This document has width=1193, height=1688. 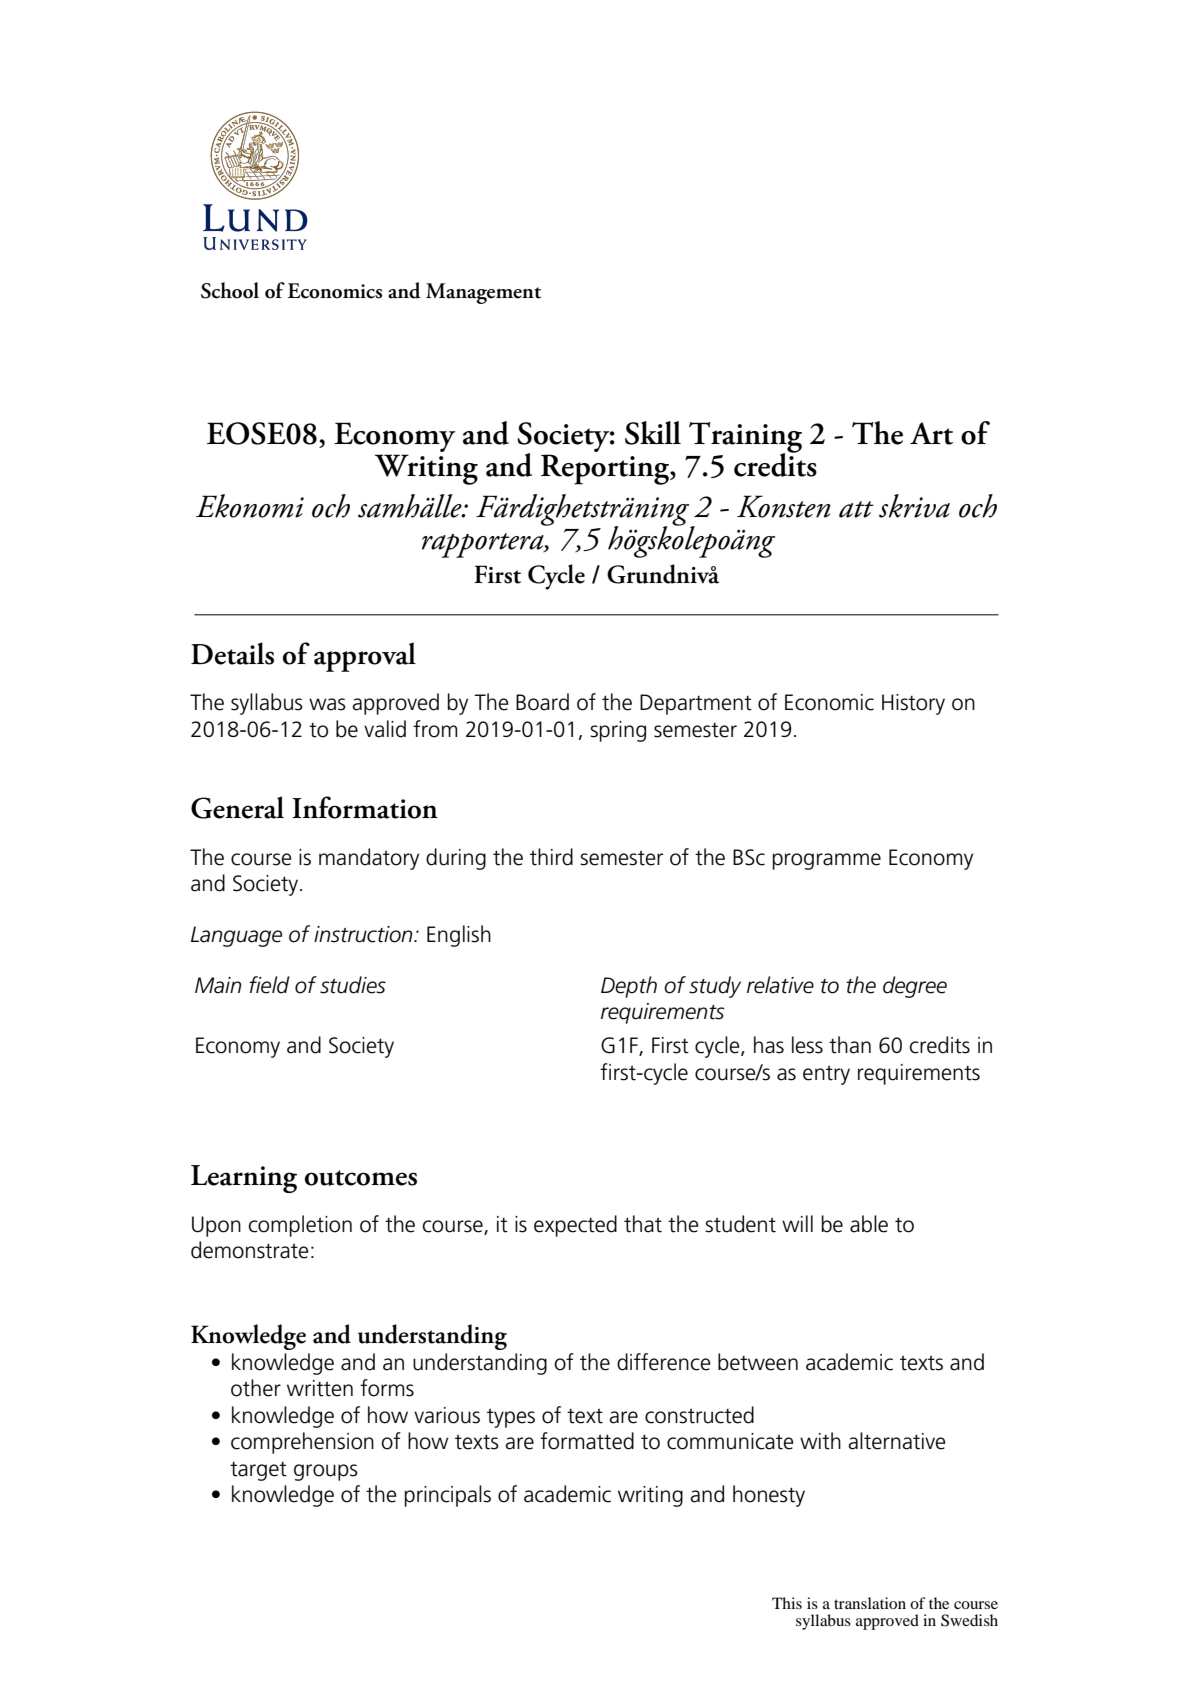 What do you see at coordinates (913, 704) in the document?
I see `History` at bounding box center [913, 704].
